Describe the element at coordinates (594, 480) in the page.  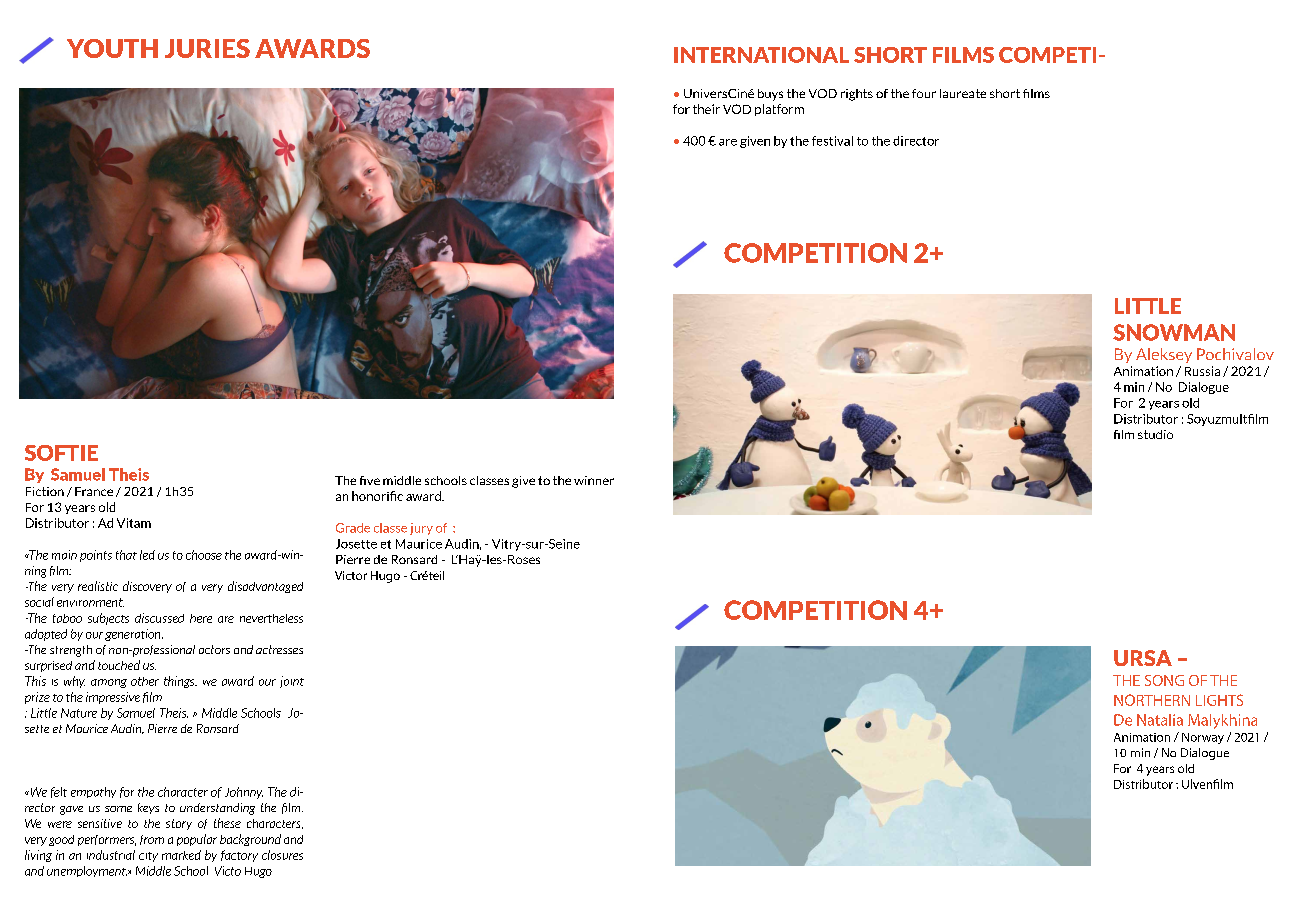
I see `winner` at that location.
